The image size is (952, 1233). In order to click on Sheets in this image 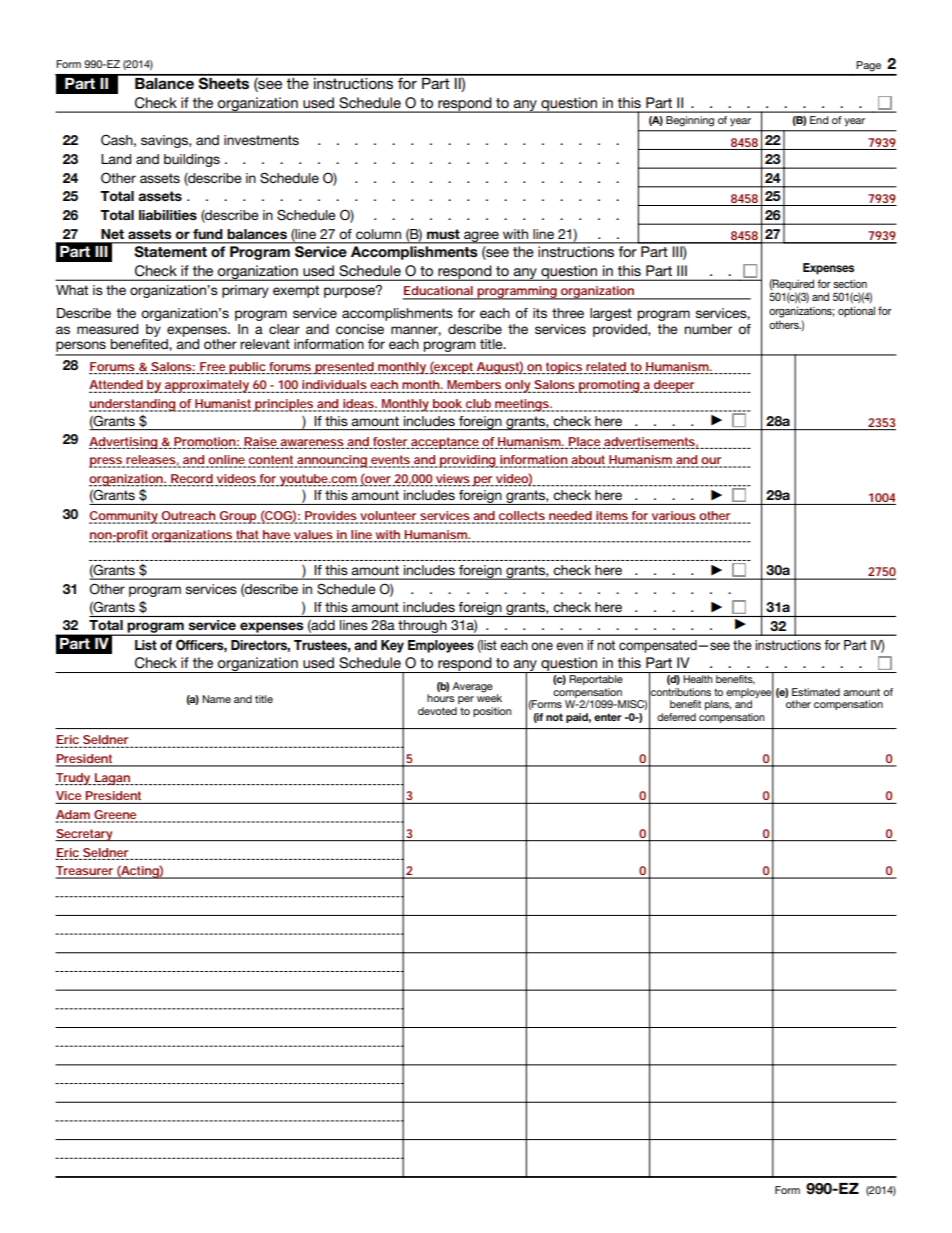, I will do `click(224, 82)`.
